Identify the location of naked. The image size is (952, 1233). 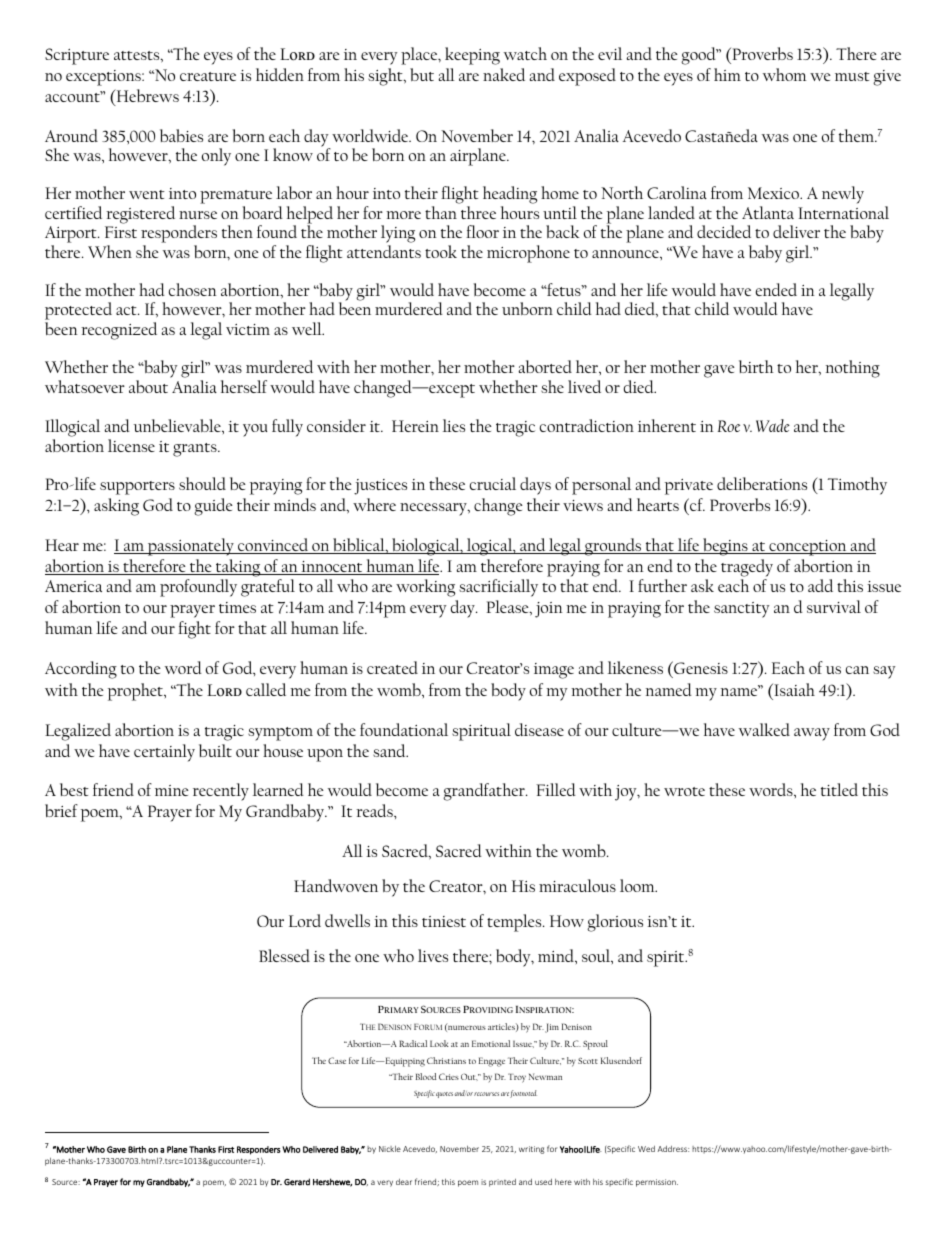
(504, 74).
